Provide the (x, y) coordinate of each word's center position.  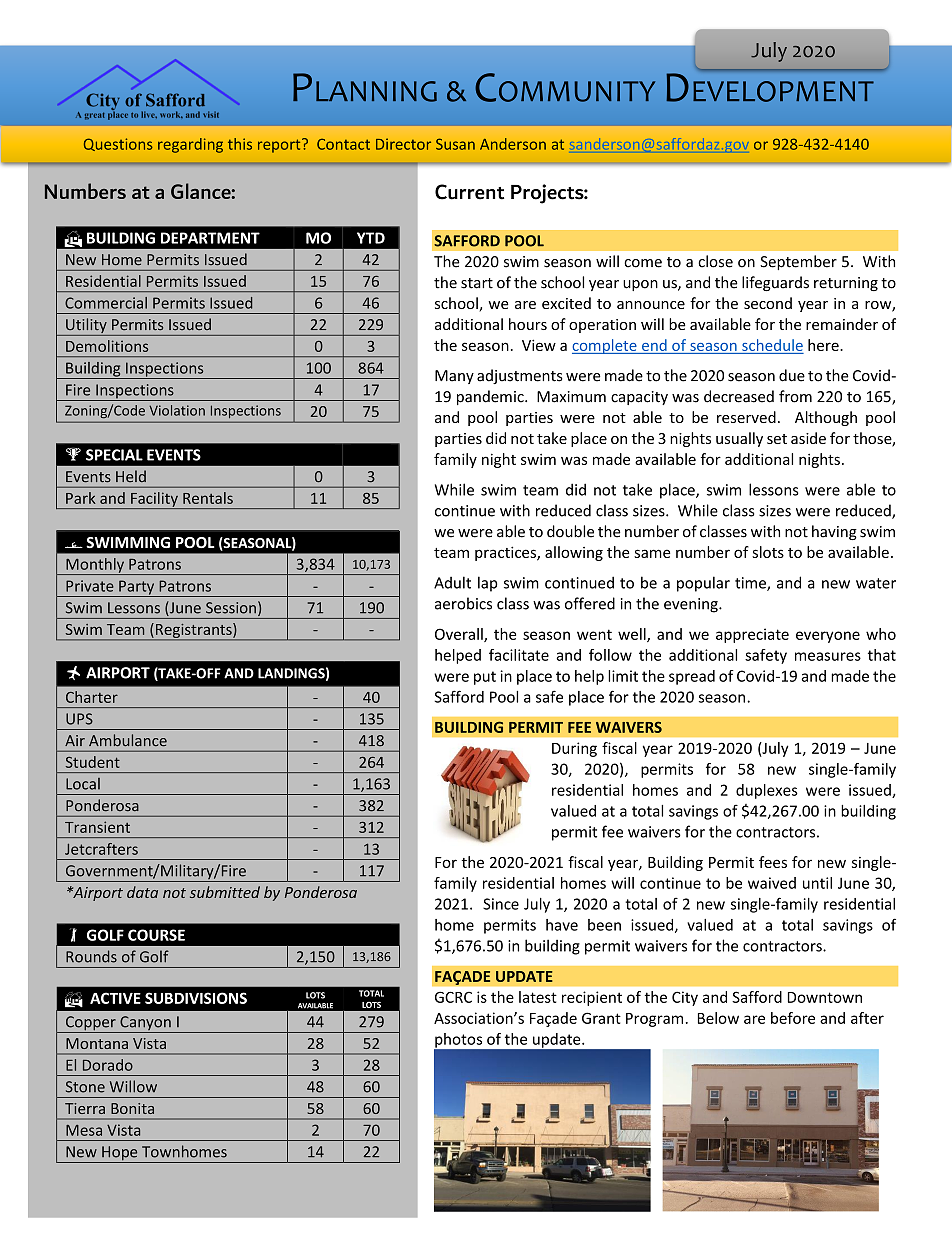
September (798, 262)
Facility (154, 500)
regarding (190, 145)
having (834, 532)
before (793, 1018)
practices (506, 553)
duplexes (767, 791)
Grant (601, 1018)
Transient (97, 827)
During (574, 749)
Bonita (132, 1108)
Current (469, 192)
